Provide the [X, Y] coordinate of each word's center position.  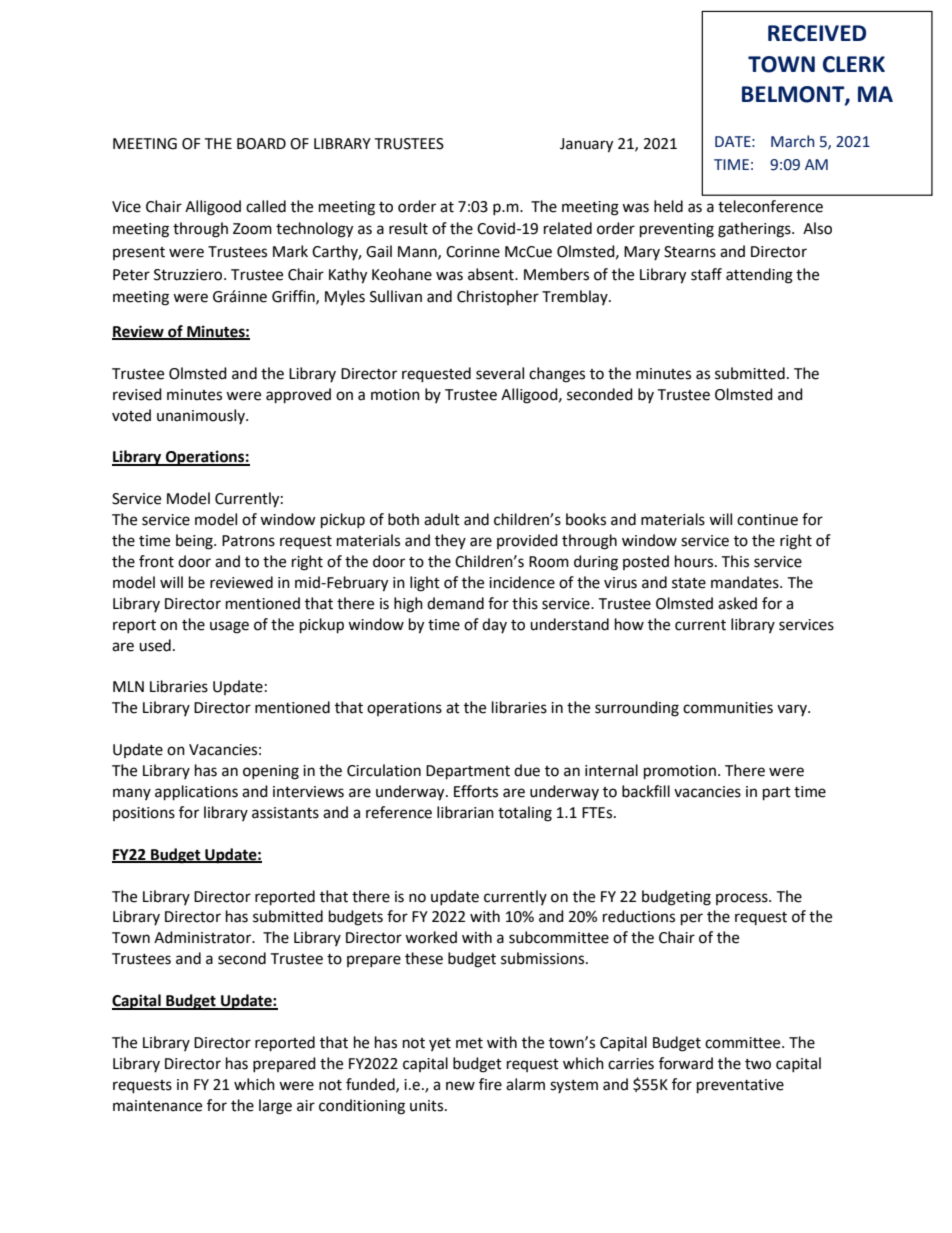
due [527, 770]
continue [767, 520]
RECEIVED [817, 33]
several [500, 373]
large [275, 1107]
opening [271, 772]
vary [793, 710]
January [586, 145]
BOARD [261, 144]
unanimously [202, 416]
